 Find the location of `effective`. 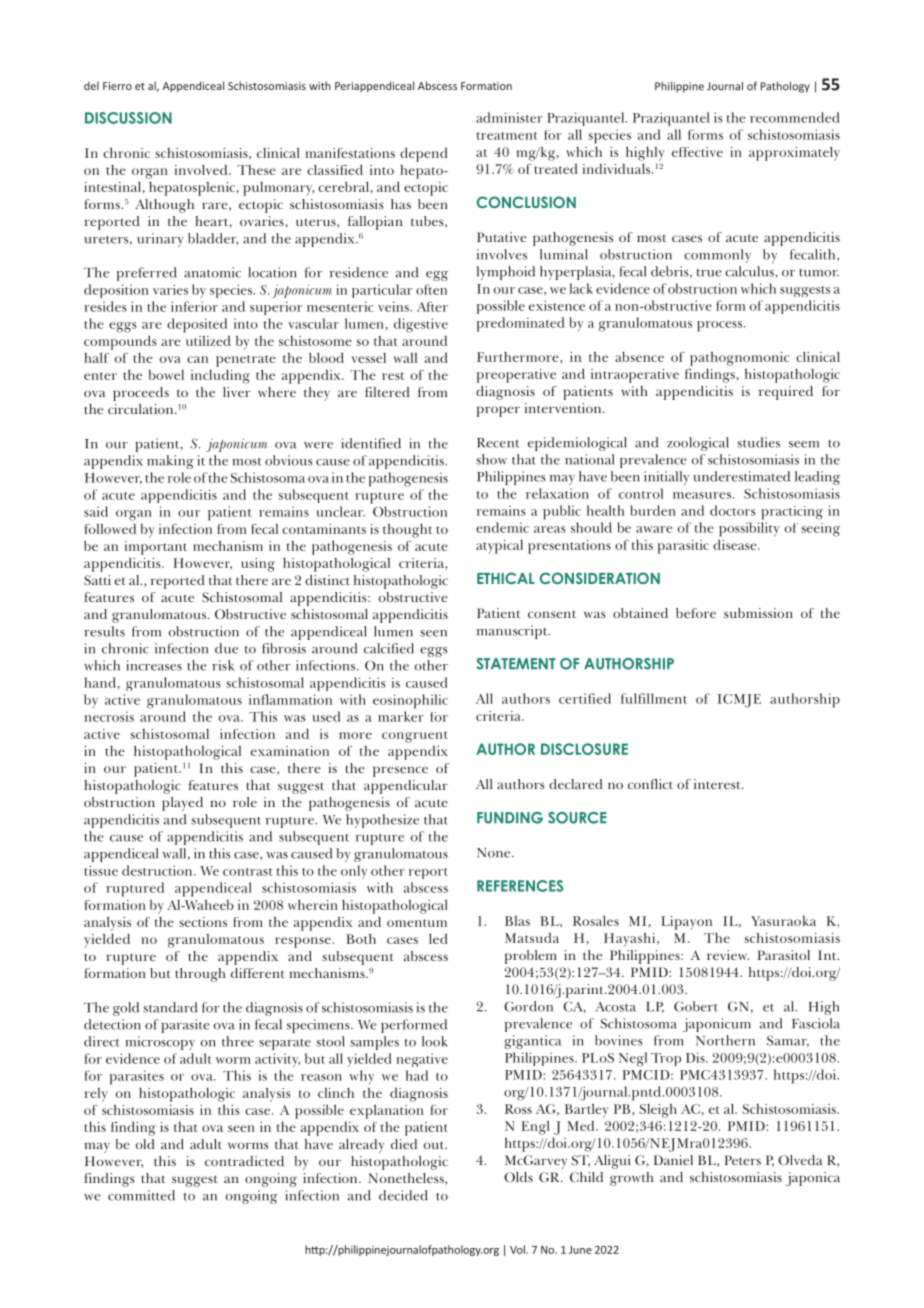

effective is located at coordinates (697, 152).
